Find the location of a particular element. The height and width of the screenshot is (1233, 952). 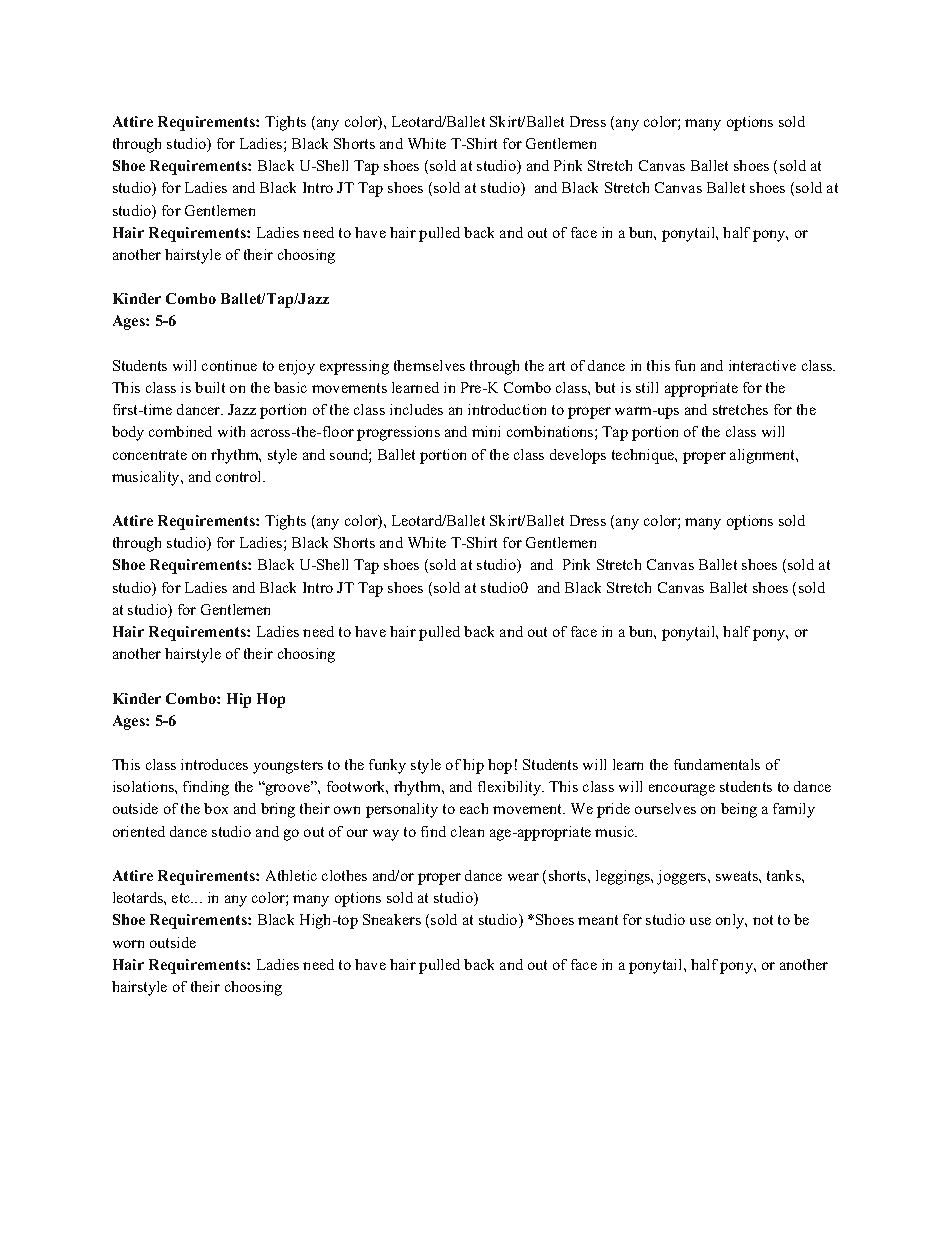

use is located at coordinates (700, 921).
